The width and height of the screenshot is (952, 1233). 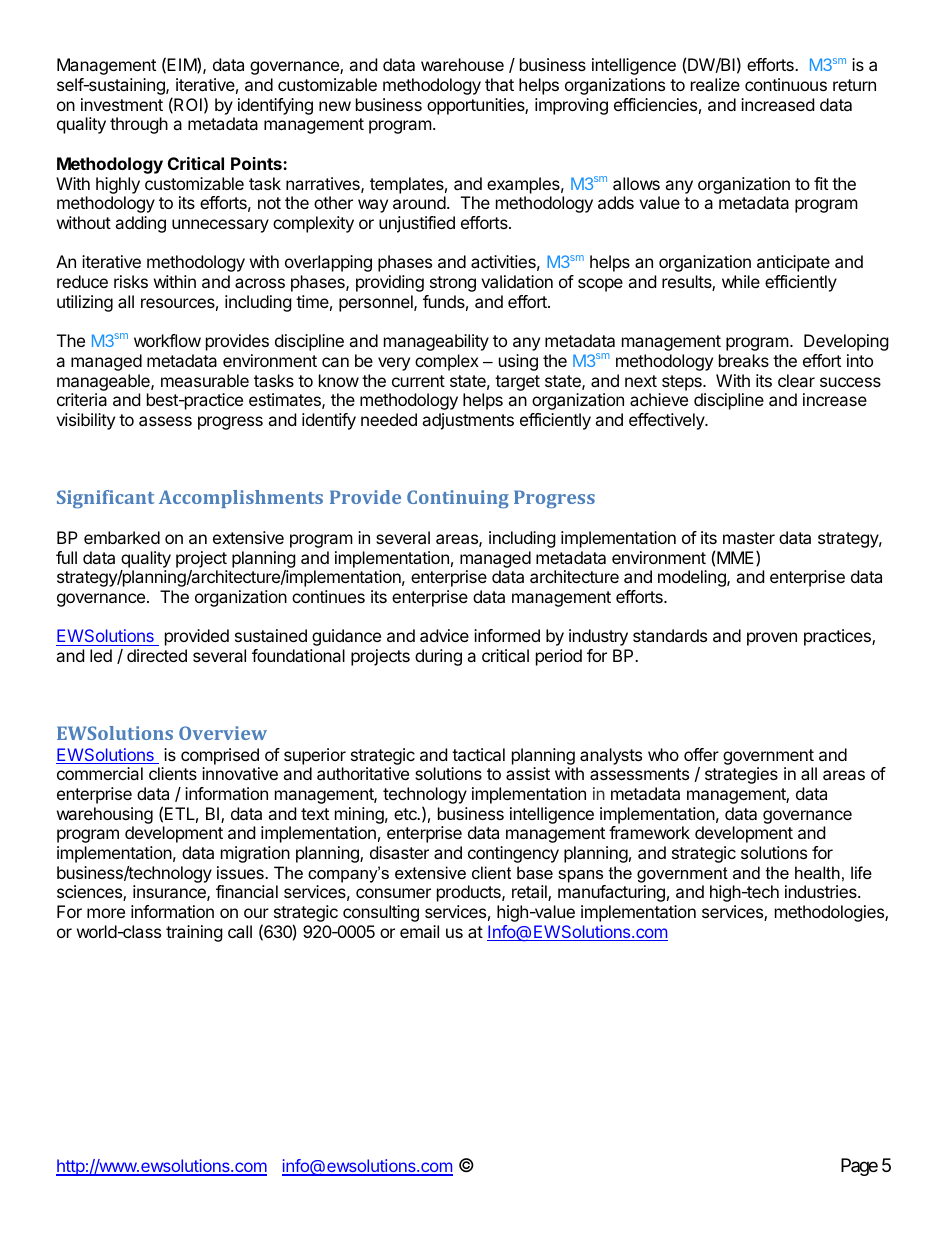 I want to click on Significant, so click(x=105, y=499).
